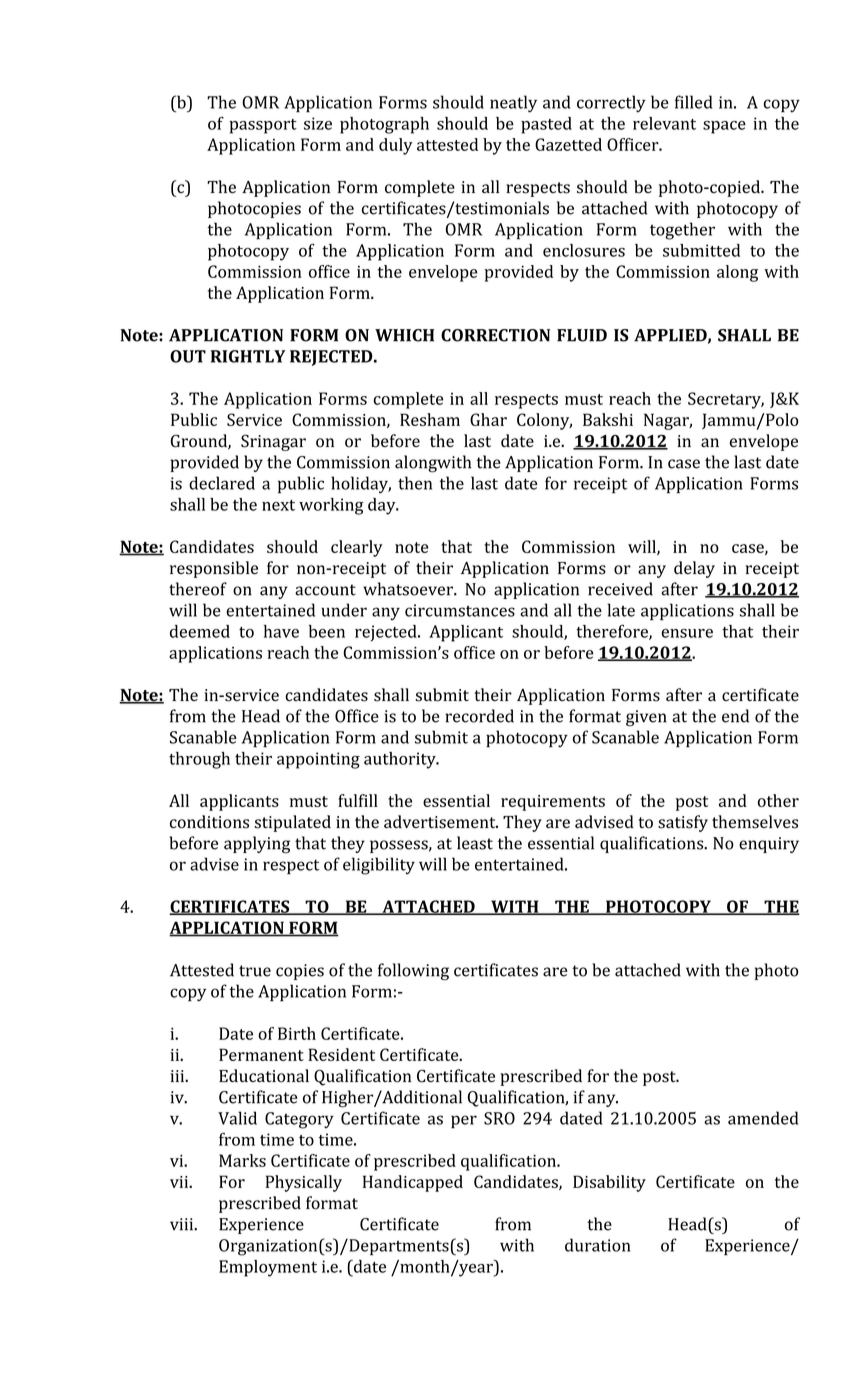  I want to click on ensure, so click(687, 633).
